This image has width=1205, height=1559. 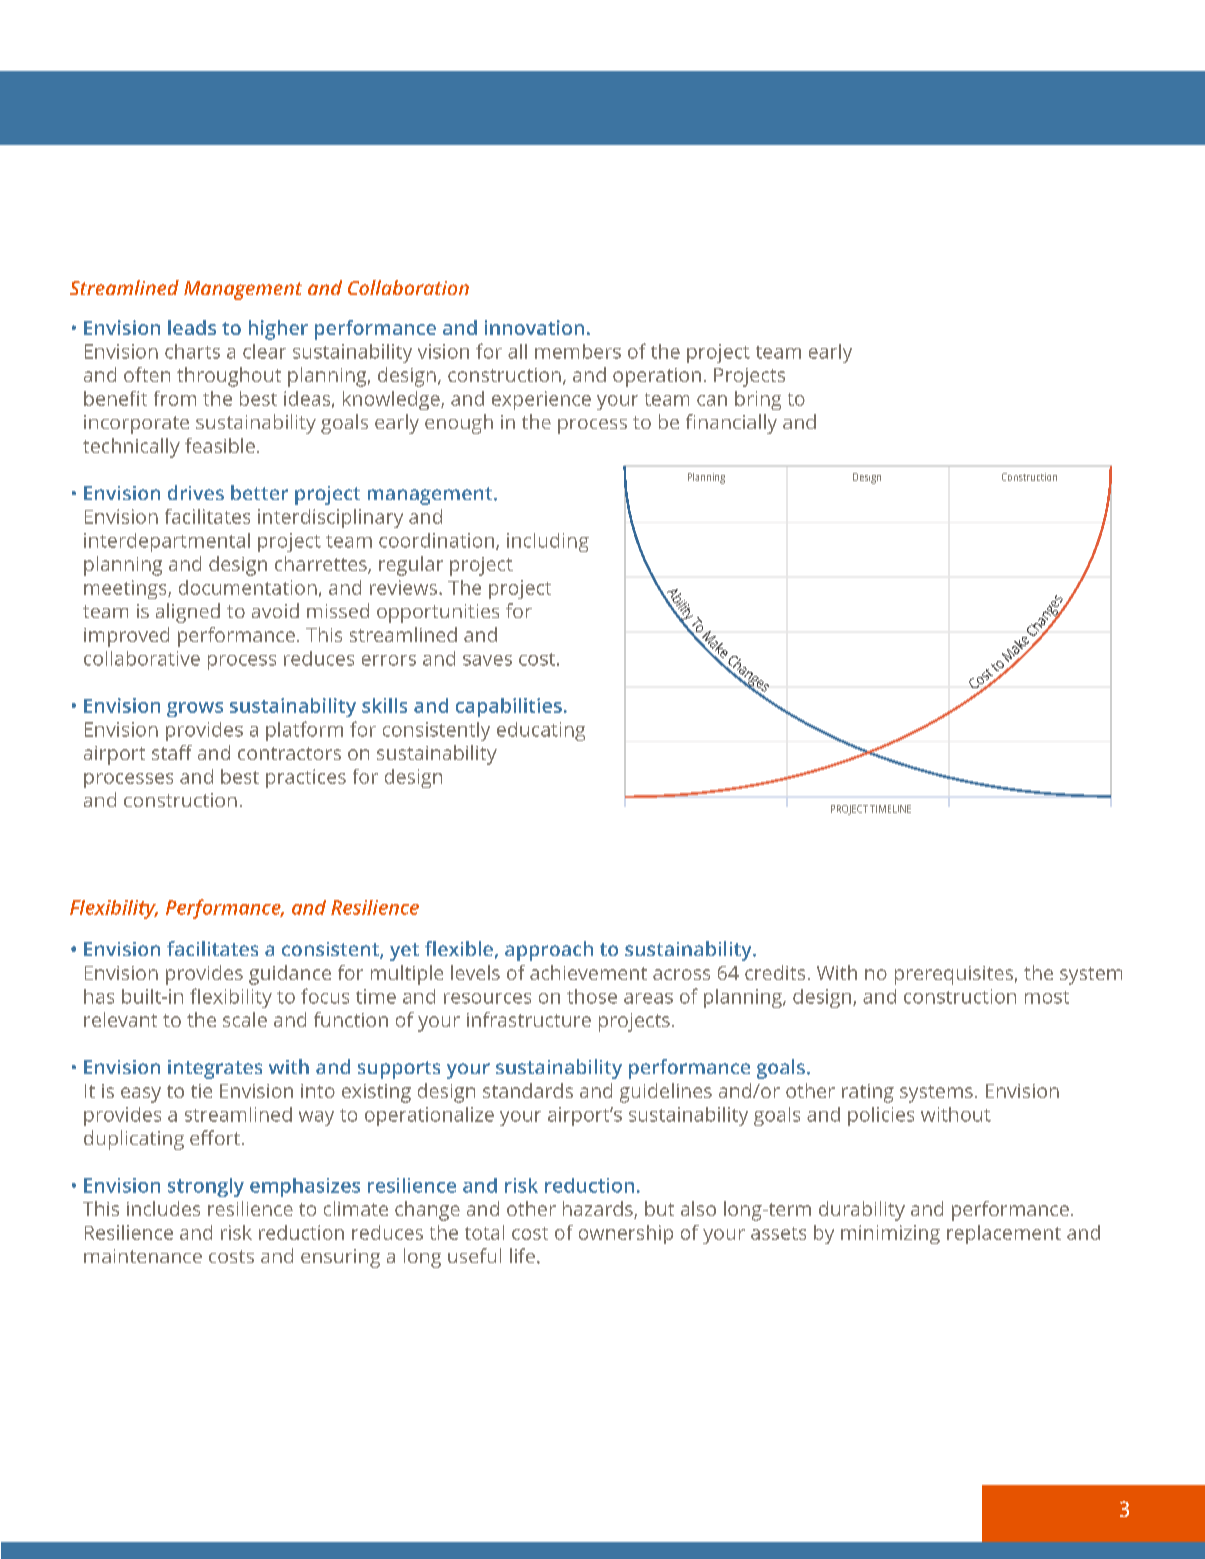 What do you see at coordinates (592, 996) in the image?
I see `those` at bounding box center [592, 996].
